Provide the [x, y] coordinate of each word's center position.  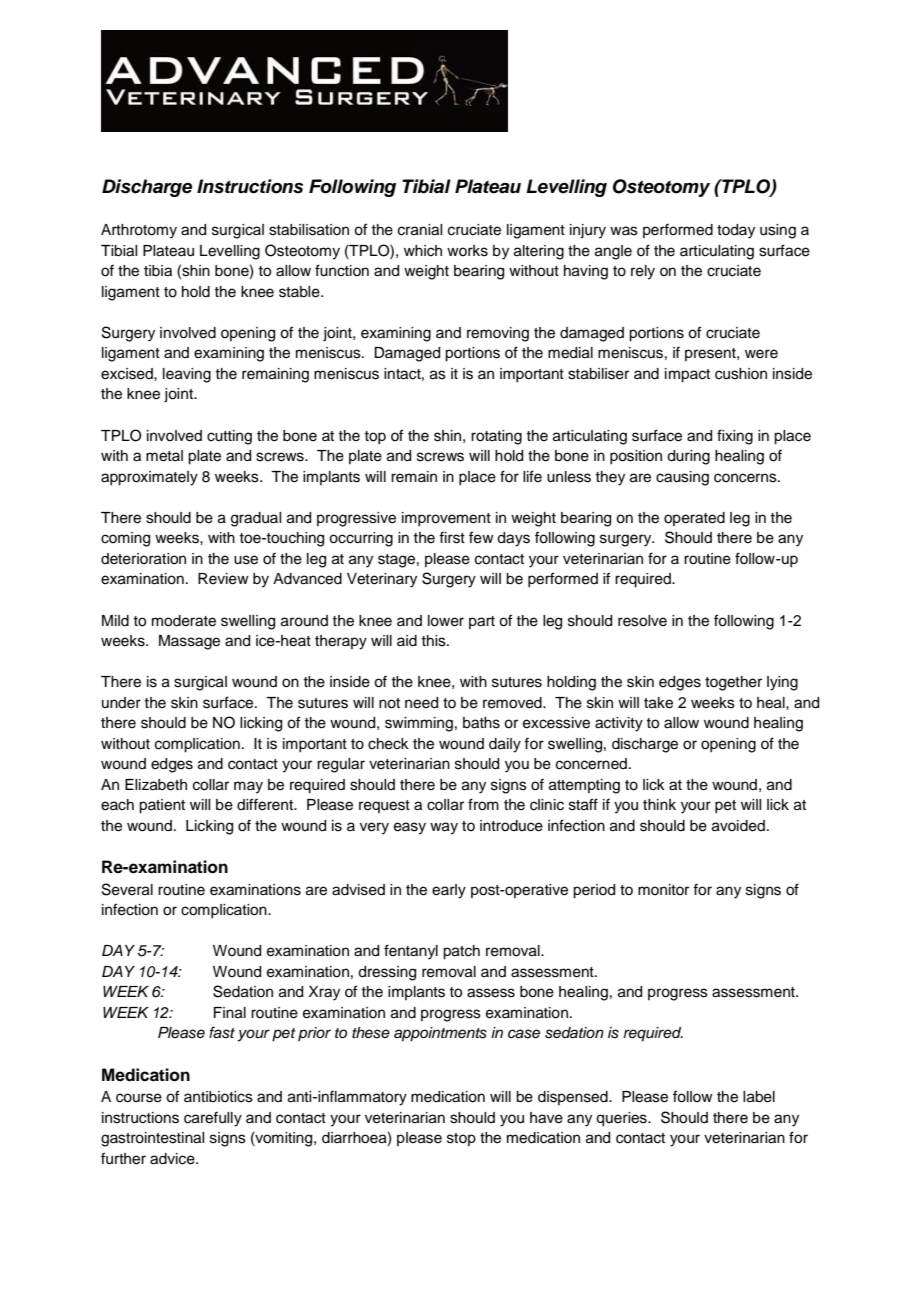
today [736, 231]
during [688, 457]
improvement [446, 519]
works [467, 251]
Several [127, 889]
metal [164, 456]
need [421, 703]
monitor [663, 889]
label [759, 1097]
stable [300, 292]
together [733, 683]
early [449, 891]
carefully [213, 1119]
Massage [189, 642]
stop [461, 1139]
